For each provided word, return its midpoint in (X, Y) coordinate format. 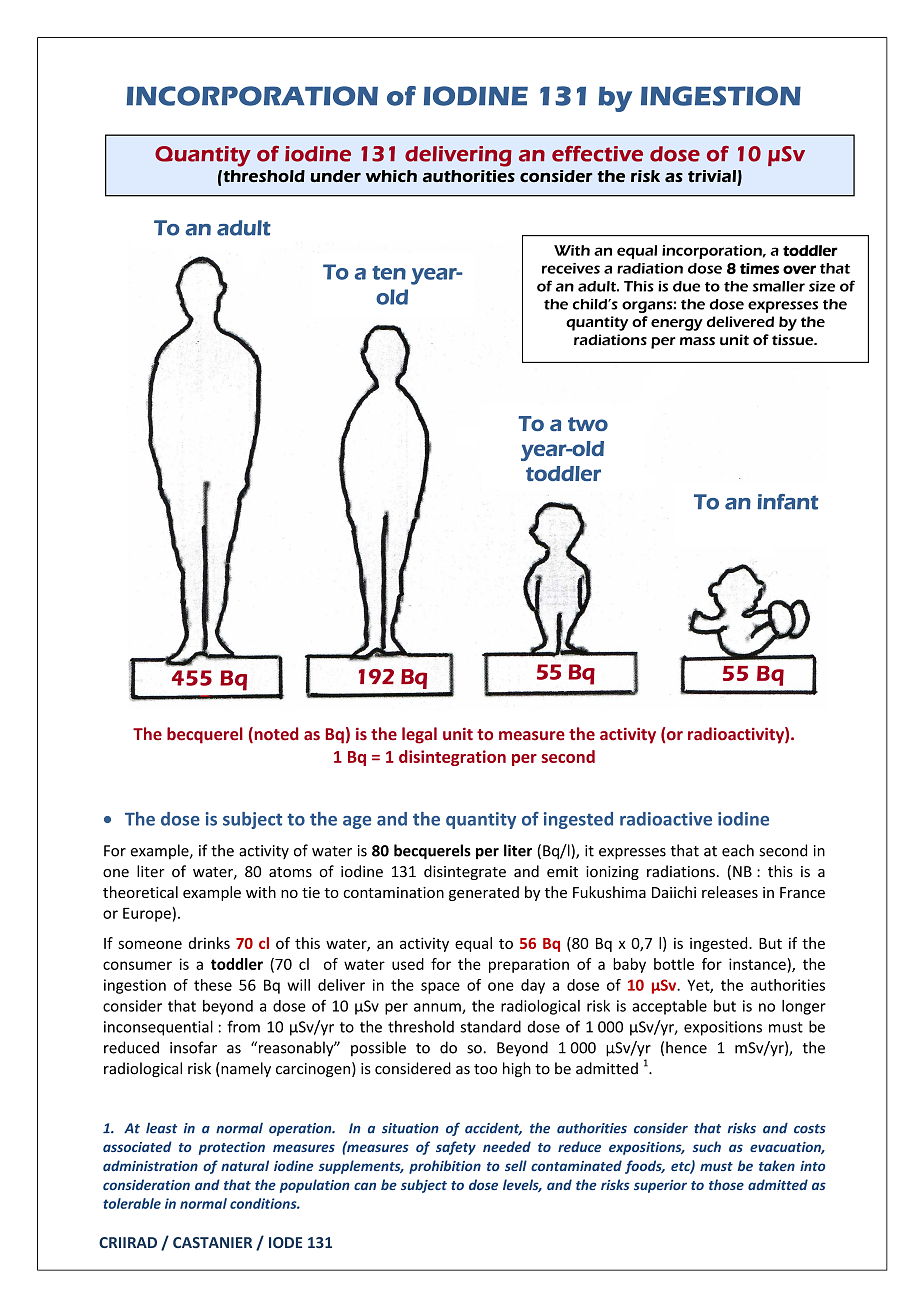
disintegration (452, 758)
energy (677, 325)
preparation (529, 965)
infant (787, 502)
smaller (779, 286)
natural (245, 1165)
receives (571, 268)
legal (419, 735)
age (357, 822)
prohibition (445, 1167)
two (588, 424)
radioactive (666, 819)
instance (758, 964)
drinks (209, 943)
